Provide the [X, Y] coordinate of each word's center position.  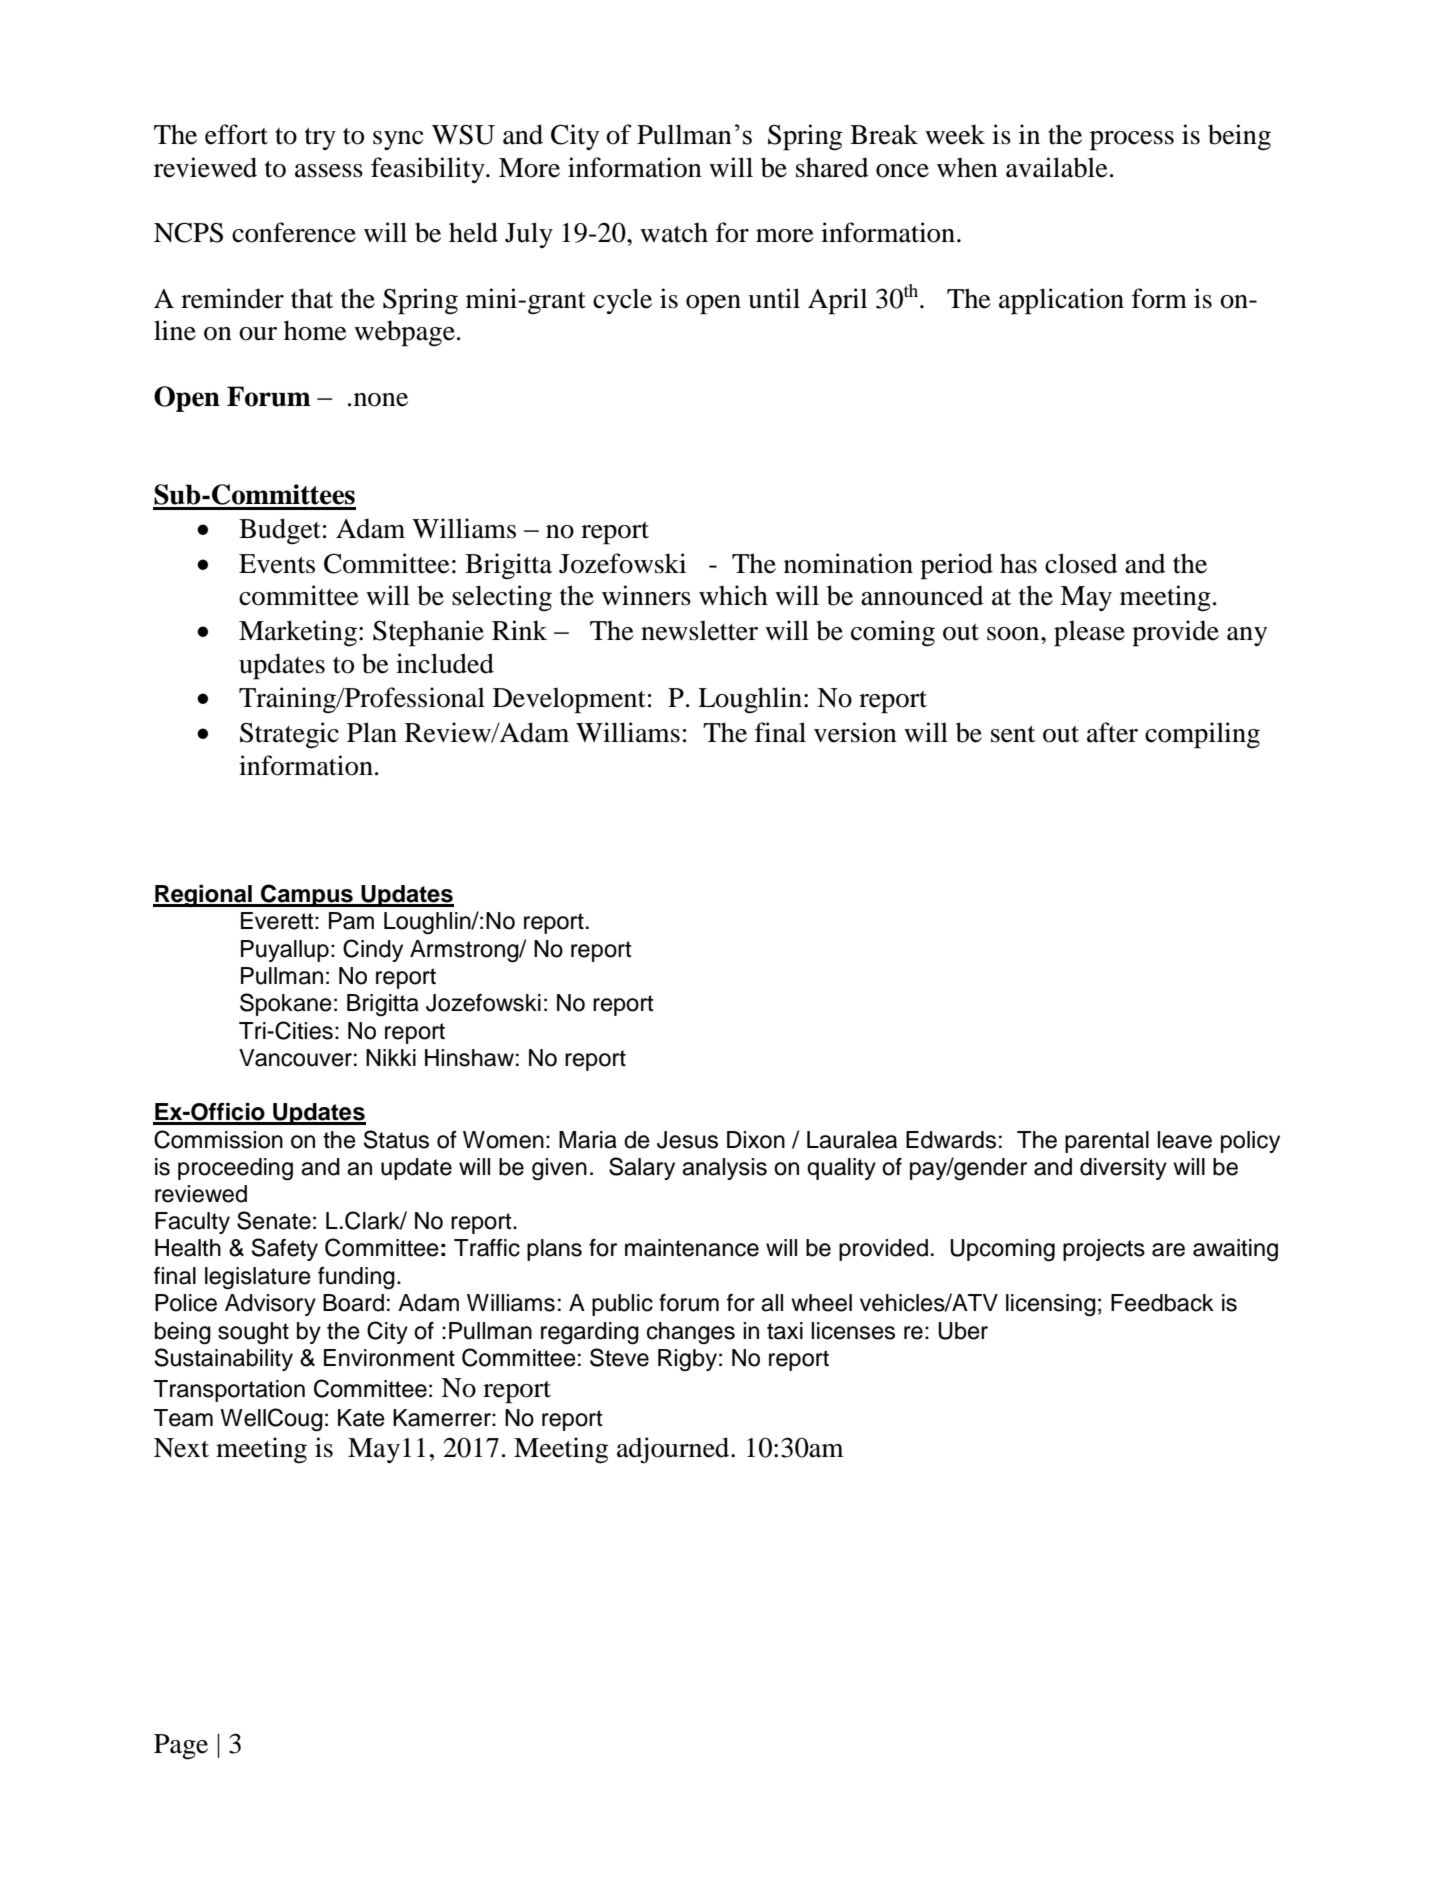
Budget [280, 531]
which [733, 595]
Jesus [687, 1140]
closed [1081, 563]
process [1132, 141]
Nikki [391, 1057]
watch [674, 232]
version [855, 732]
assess [329, 171]
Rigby [687, 1360]
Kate [361, 1418]
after [1112, 732]
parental [1107, 1142]
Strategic [289, 735]
